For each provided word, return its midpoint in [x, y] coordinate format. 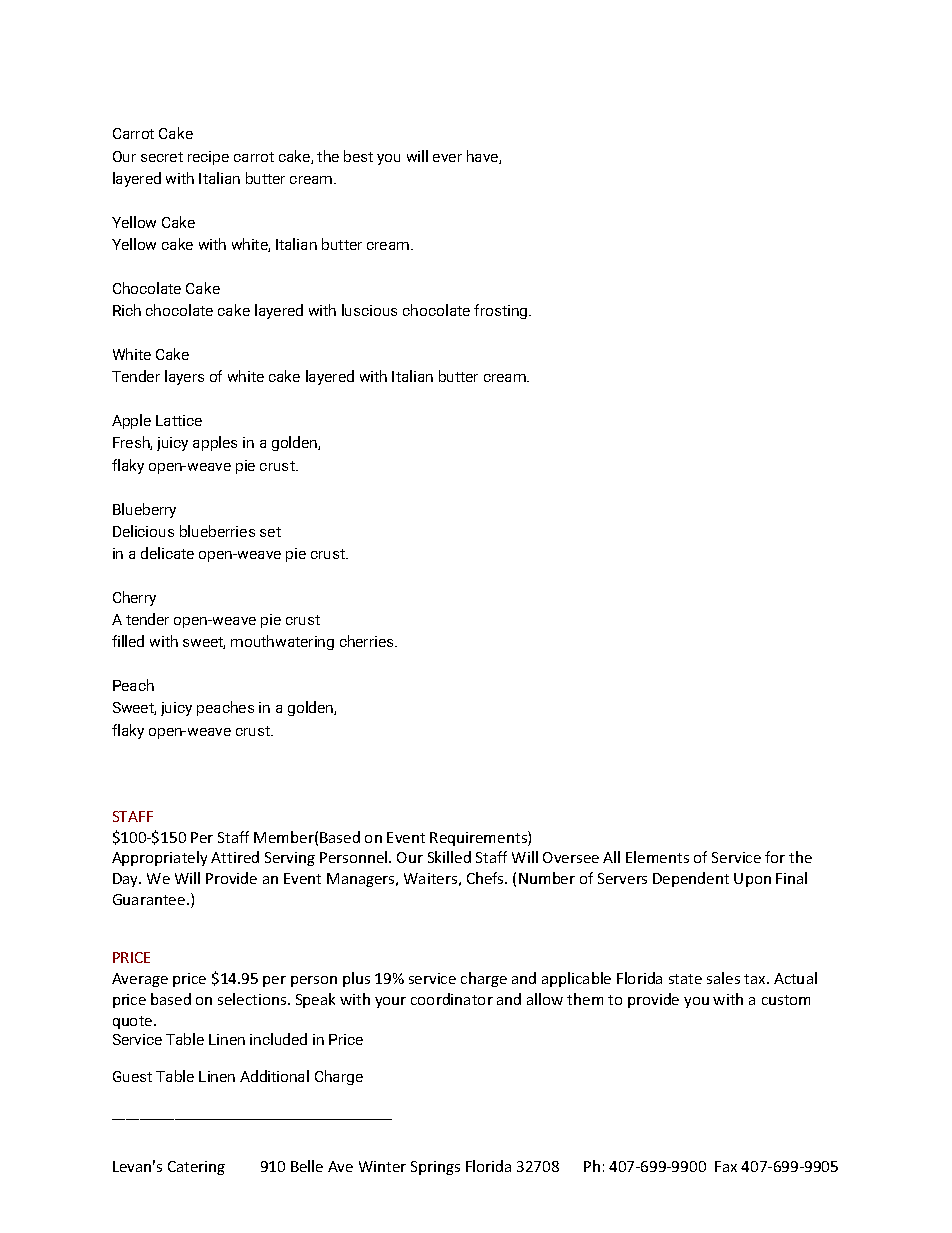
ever [447, 158]
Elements [657, 857]
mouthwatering [282, 642]
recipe [208, 158]
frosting [502, 311]
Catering [196, 1168]
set [270, 532]
